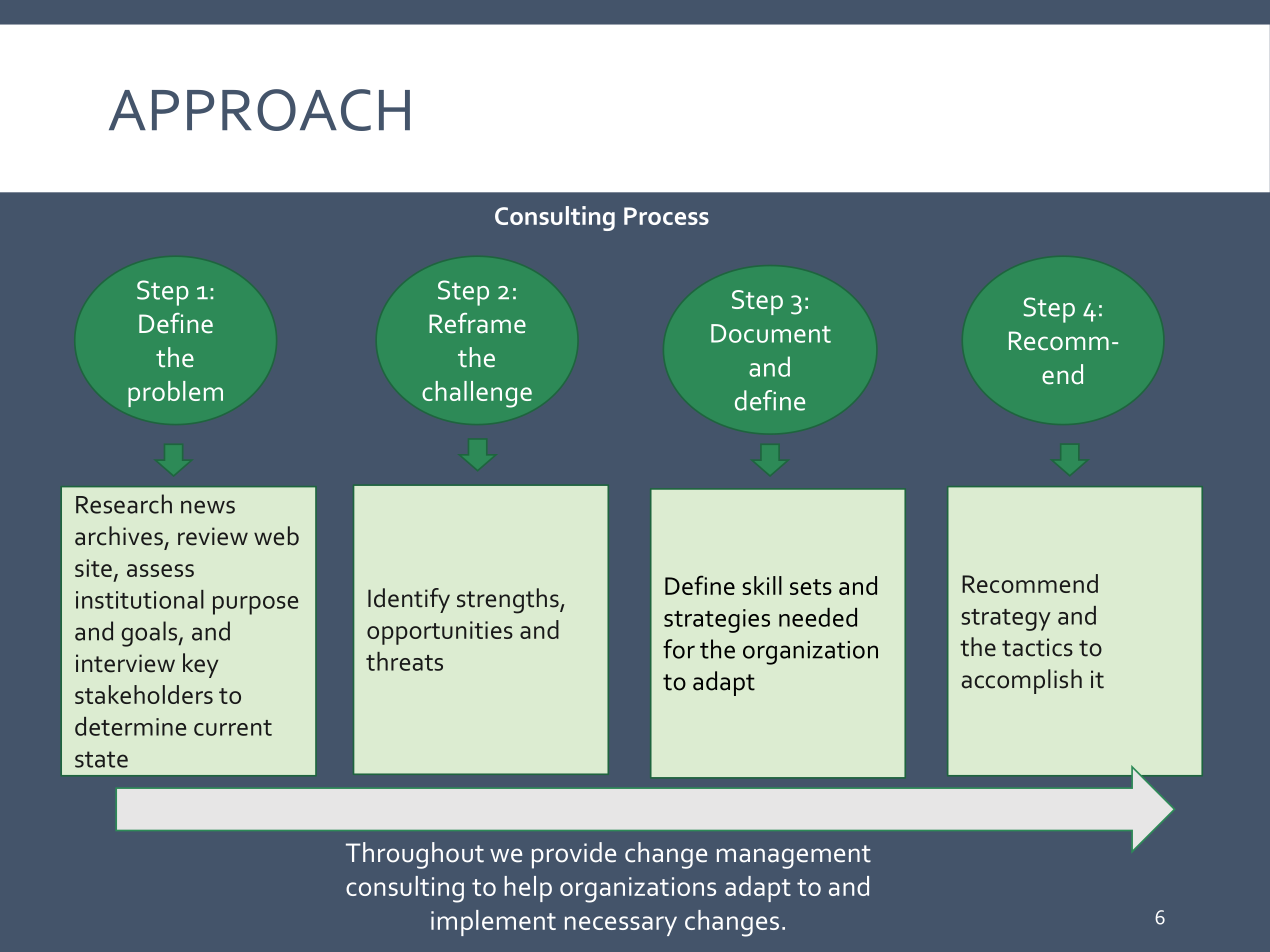 This screenshot has width=1270, height=952. I want to click on challenge, so click(477, 394).
